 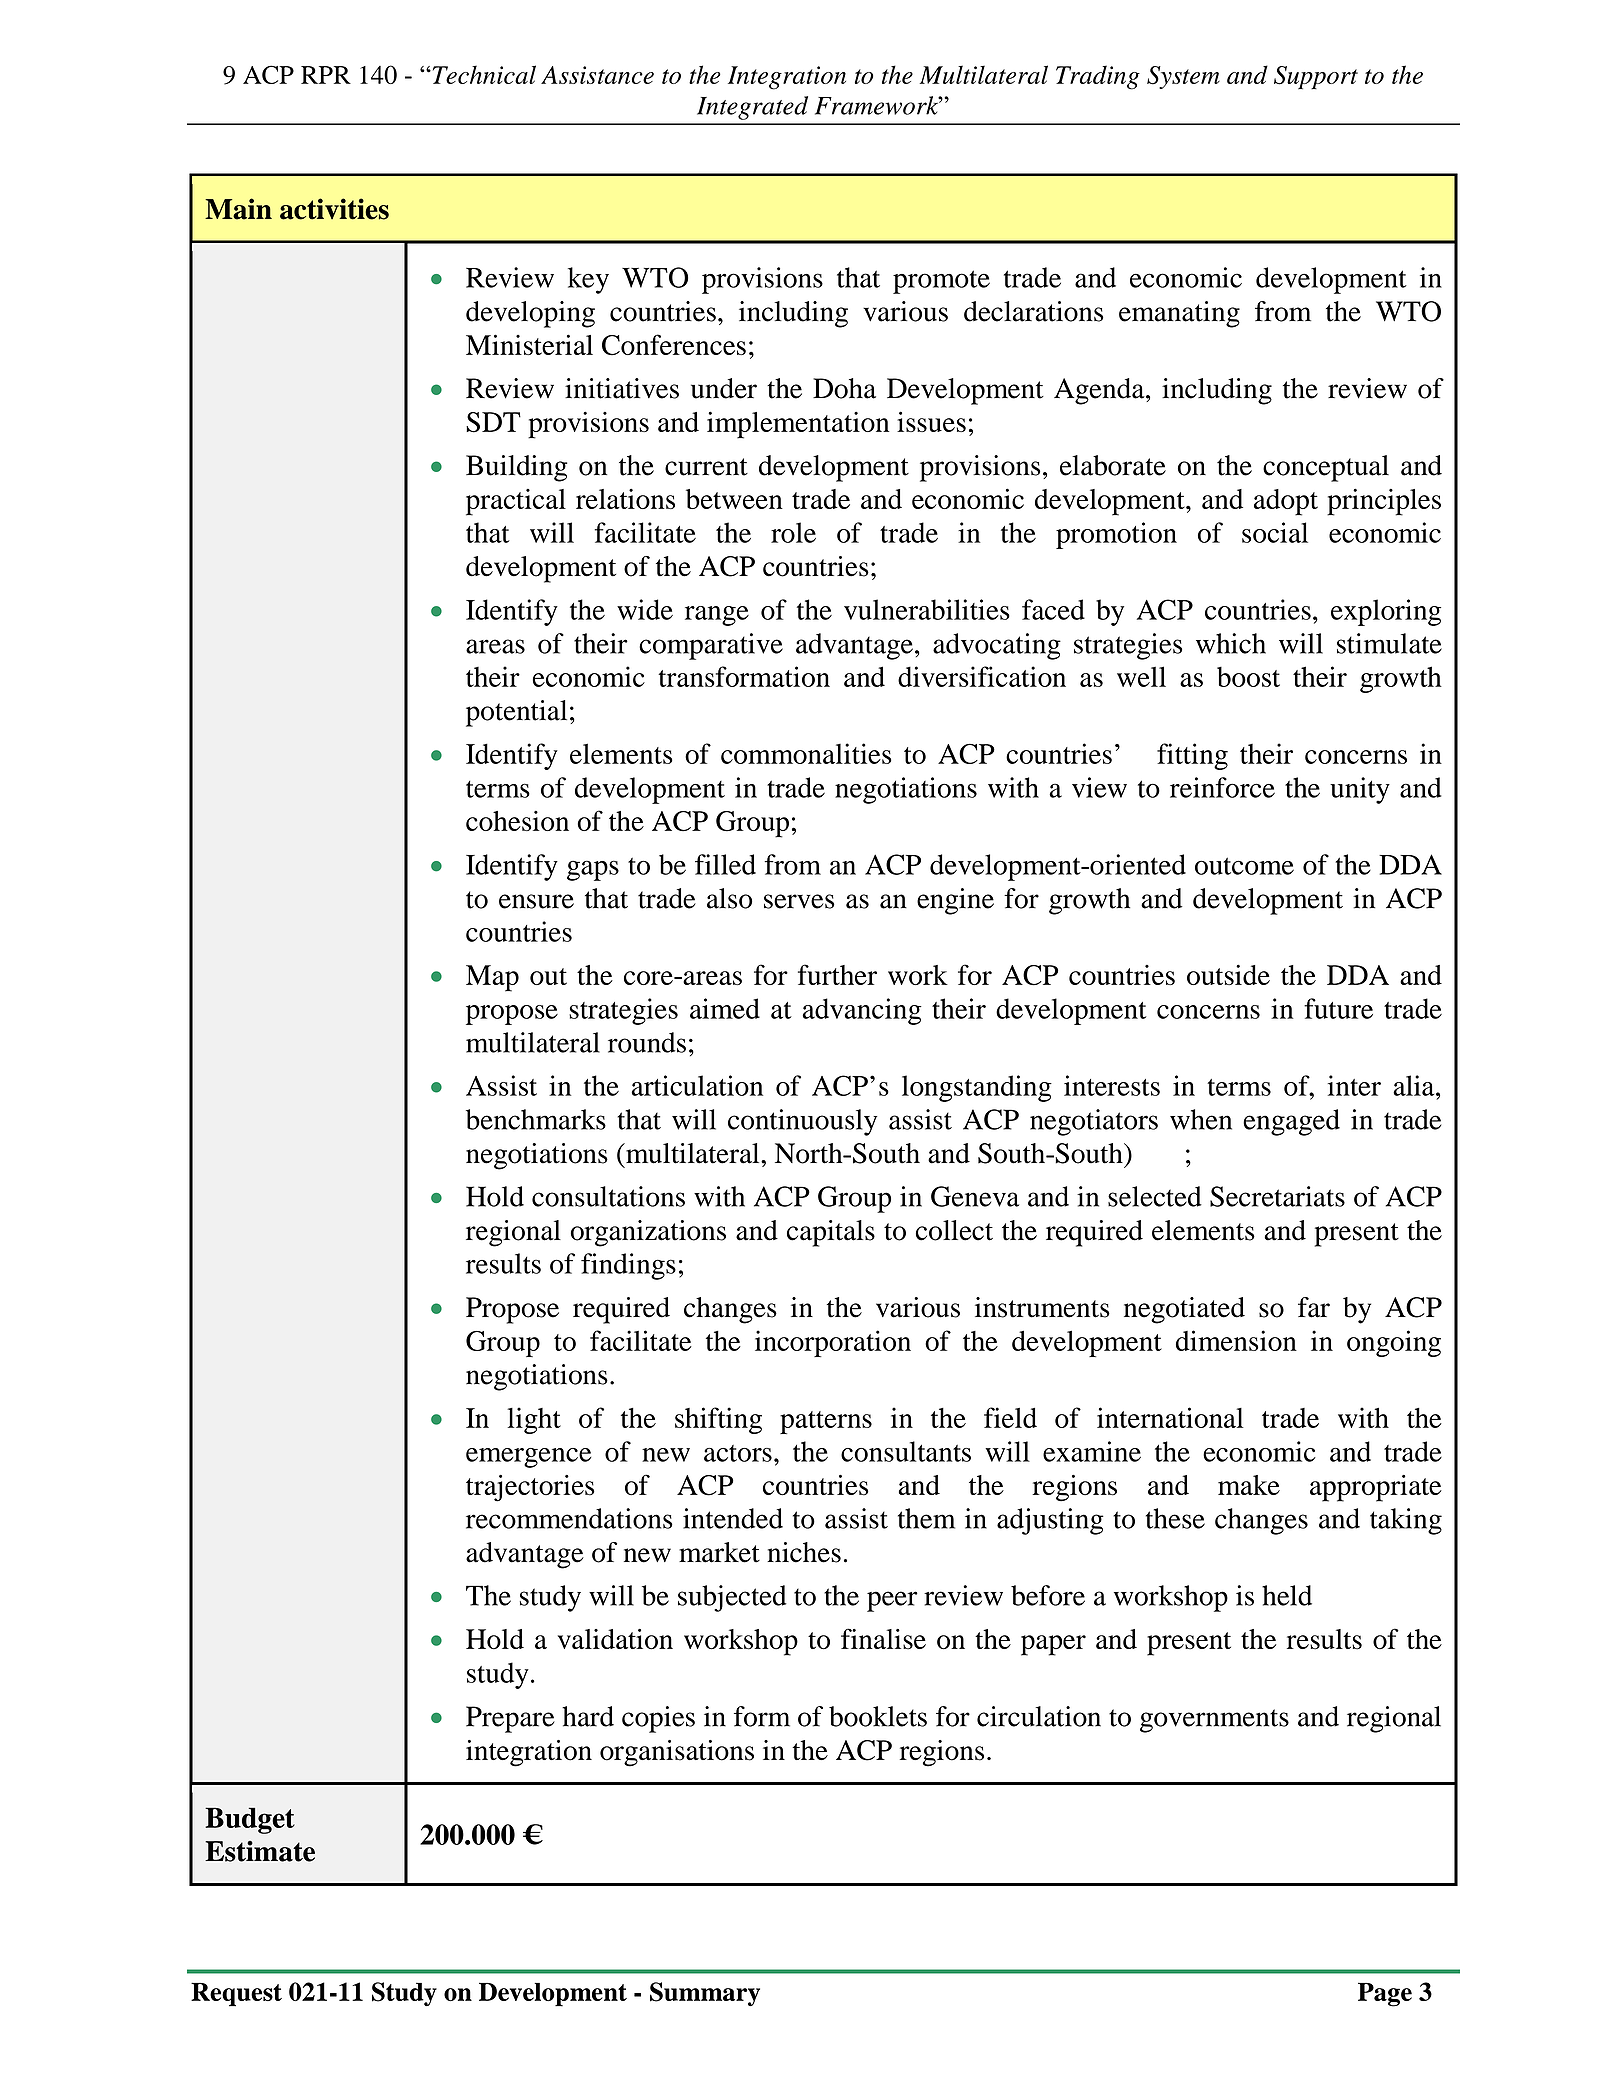 What do you see at coordinates (1236, 1340) in the screenshot?
I see `dimension` at bounding box center [1236, 1340].
